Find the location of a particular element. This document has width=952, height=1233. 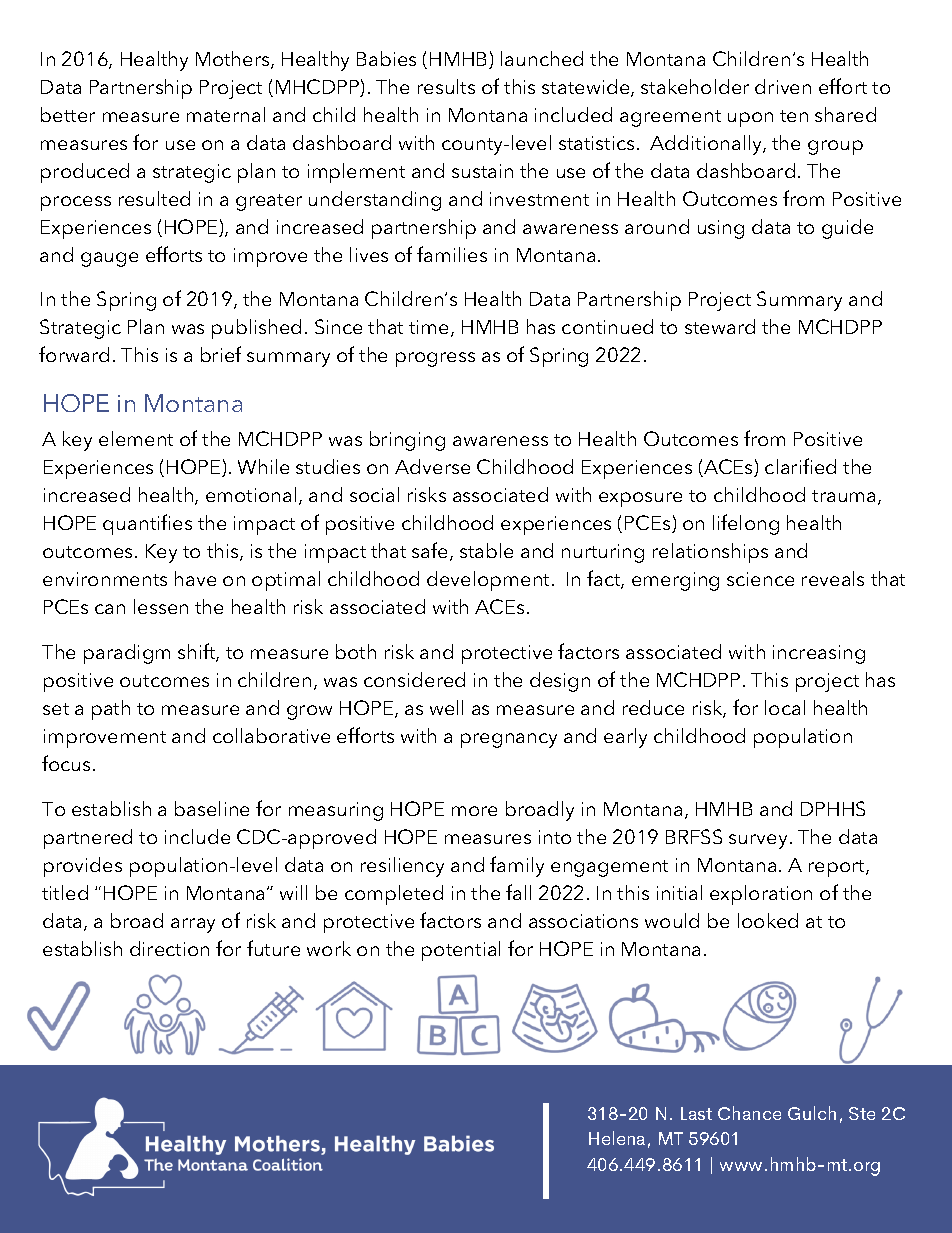

maternal is located at coordinates (226, 114).
